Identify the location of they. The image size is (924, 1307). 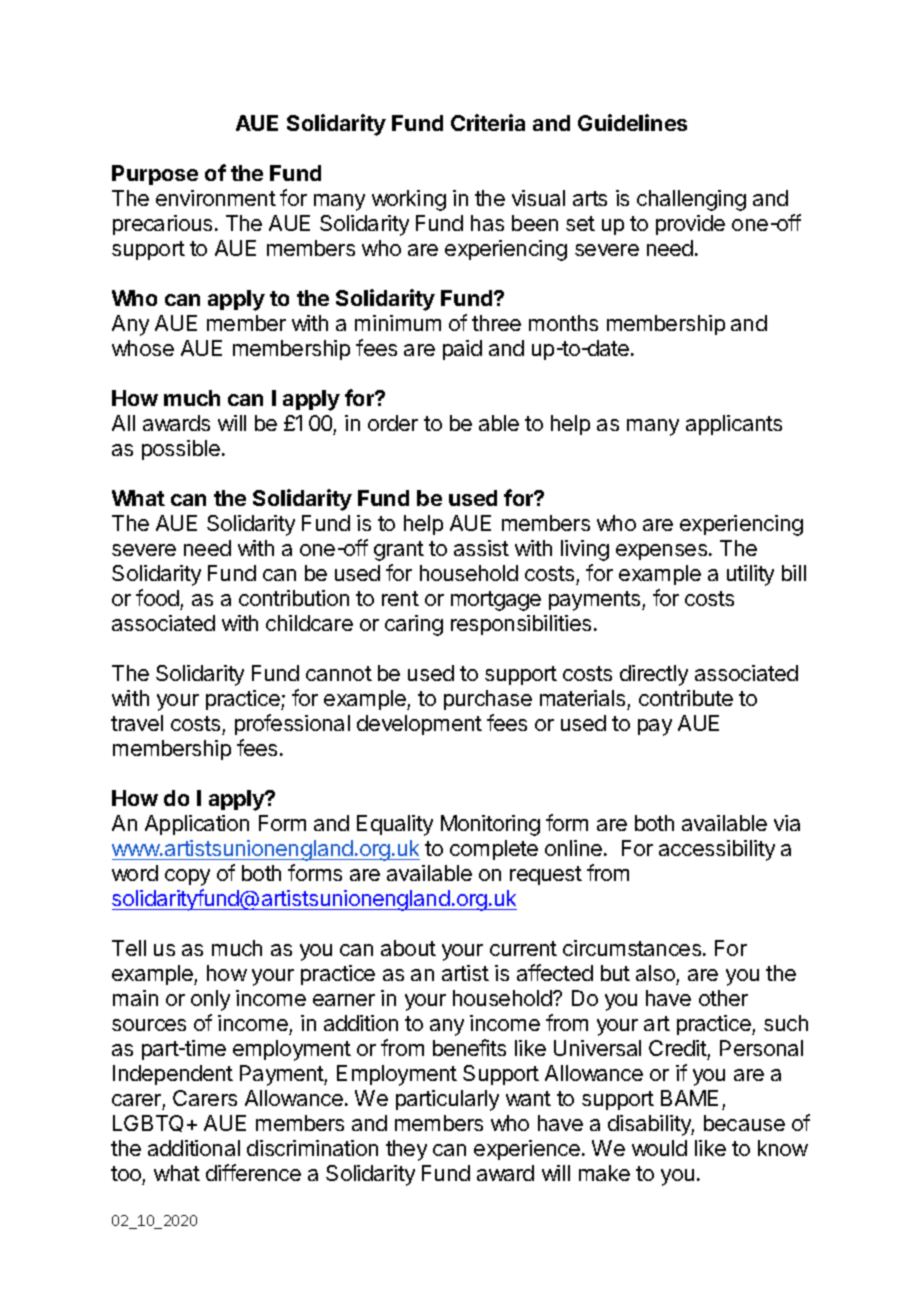
(406, 1150).
